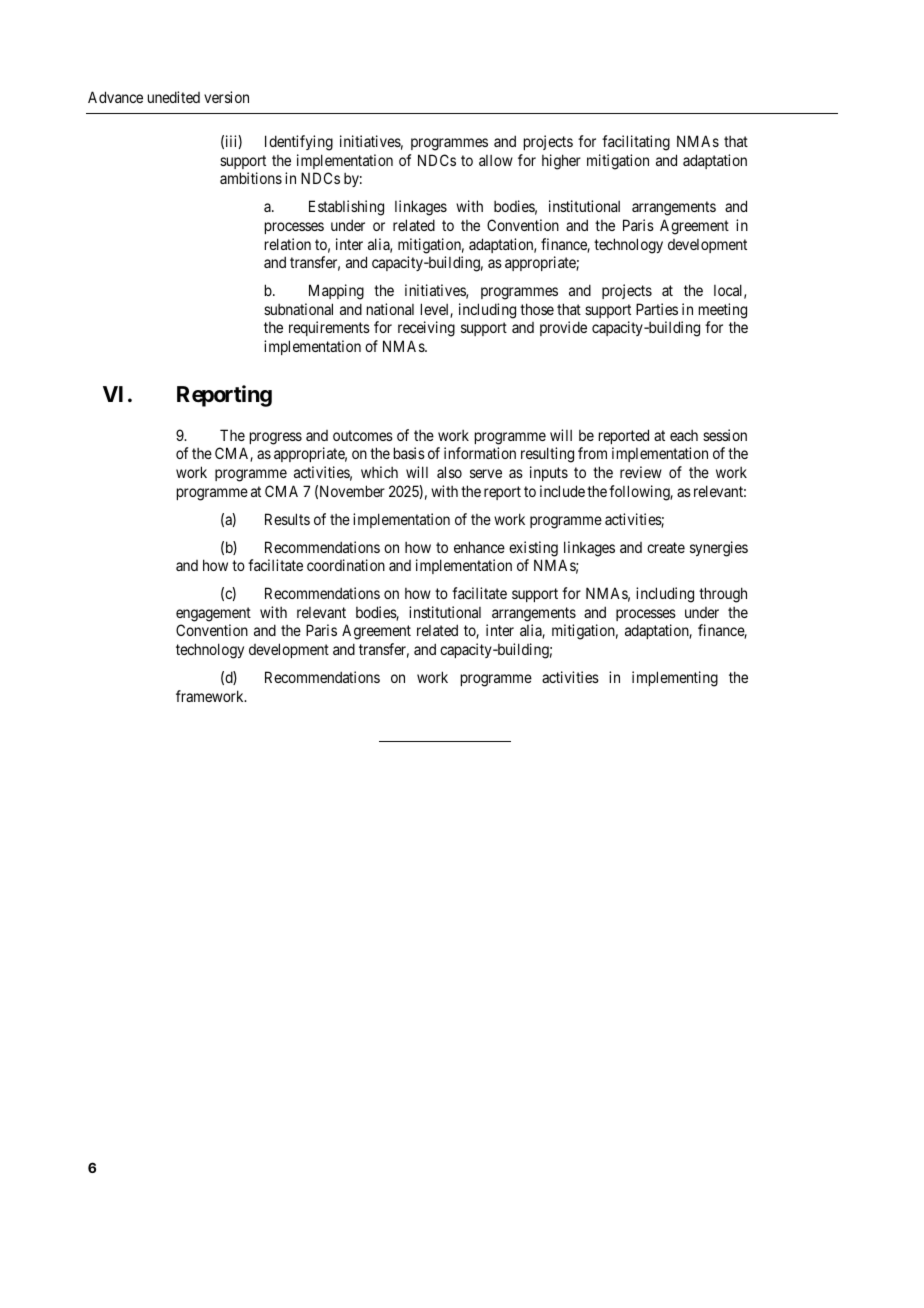 The image size is (924, 1308). I want to click on allow, so click(496, 160).
